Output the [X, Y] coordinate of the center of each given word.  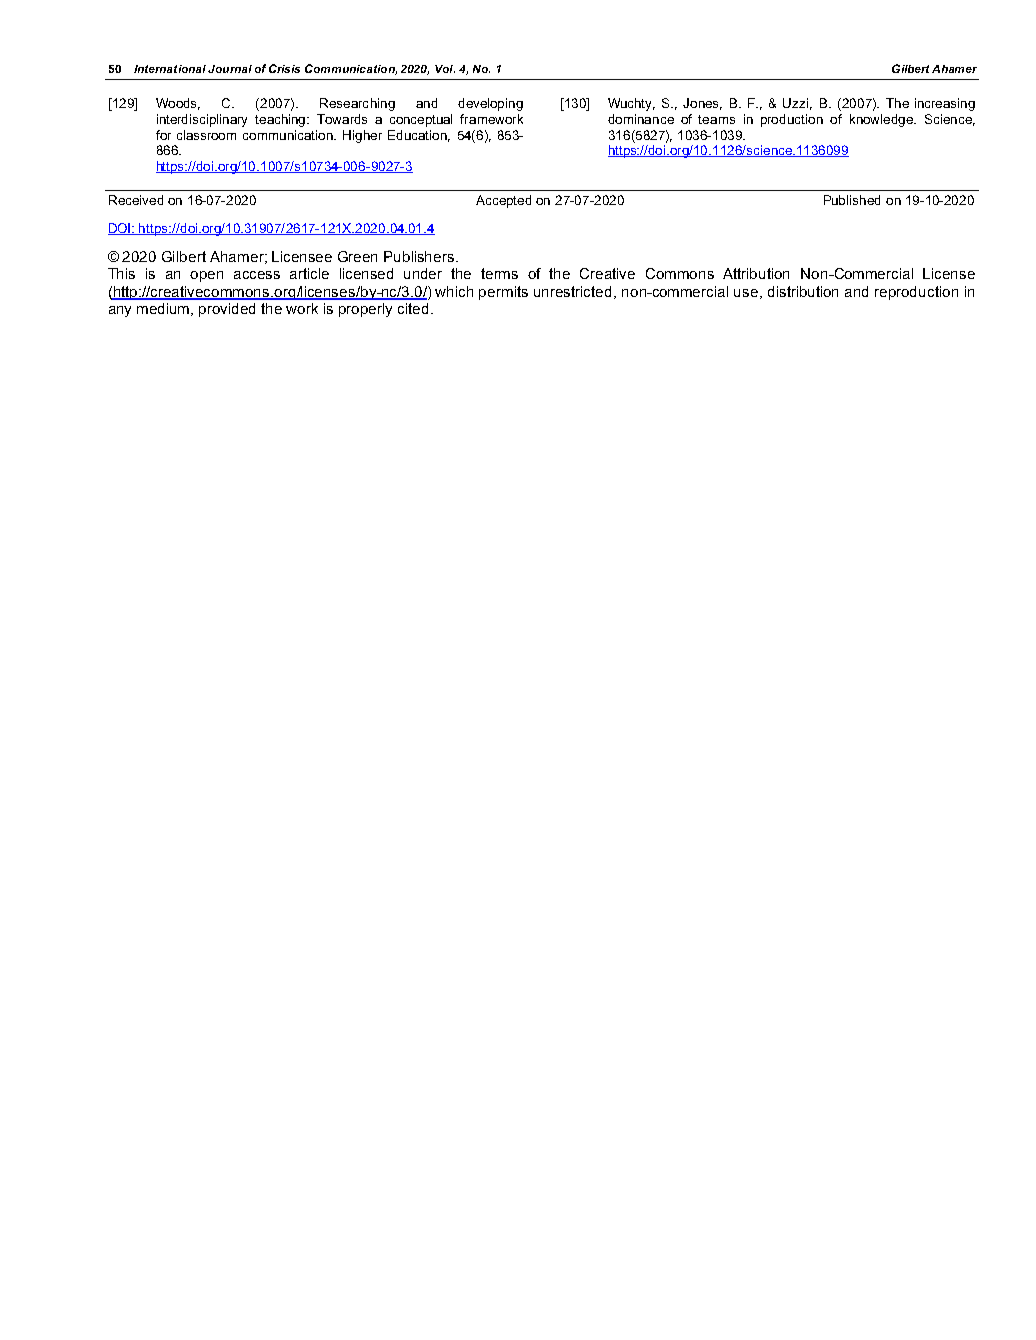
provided [227, 310]
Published [852, 200]
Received [136, 200]
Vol [445, 69]
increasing [945, 104]
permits [503, 293]
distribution [803, 291]
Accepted [503, 201]
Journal [230, 69]
